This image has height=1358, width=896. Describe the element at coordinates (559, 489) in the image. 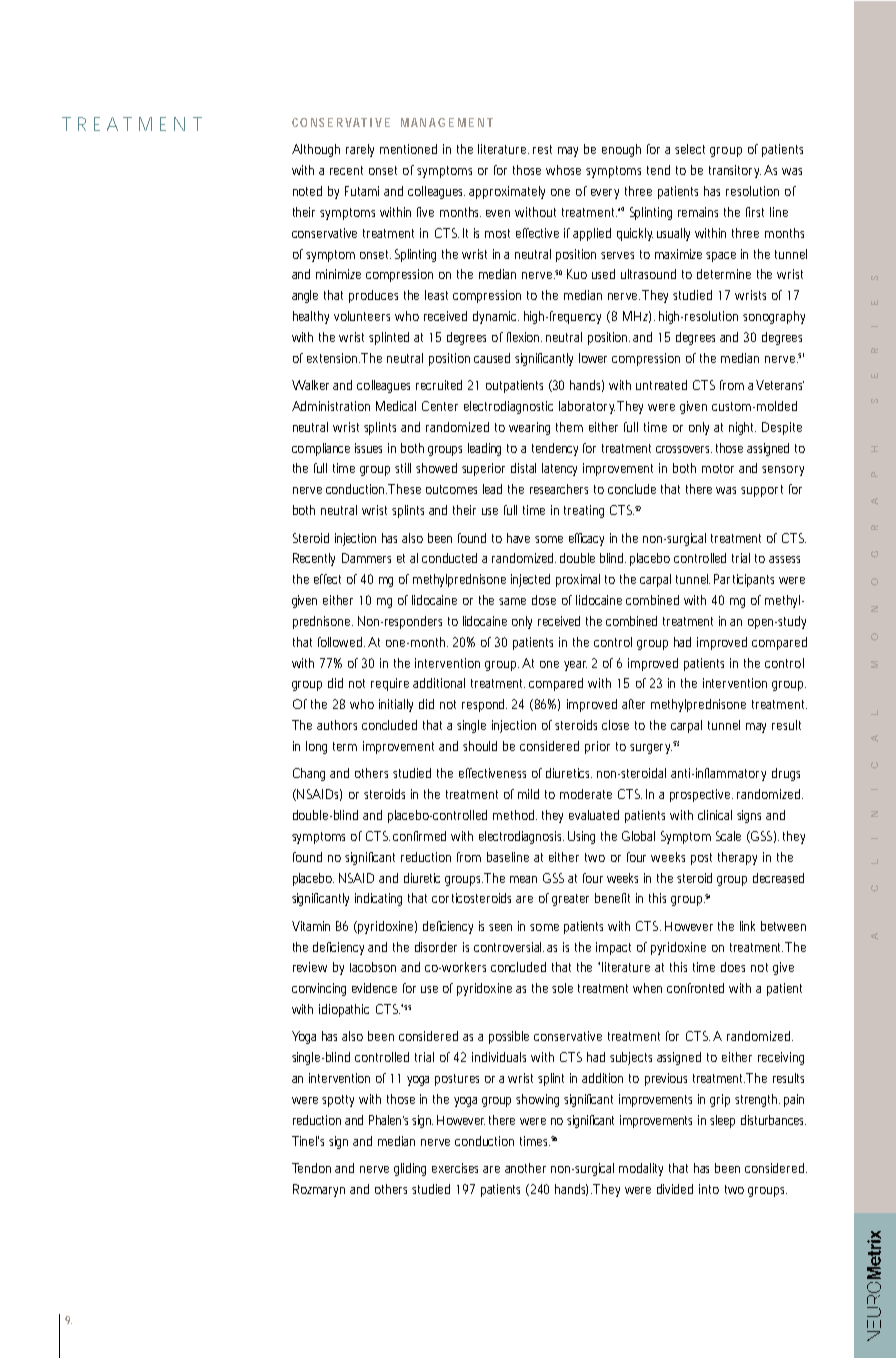

I see `researchers` at that location.
